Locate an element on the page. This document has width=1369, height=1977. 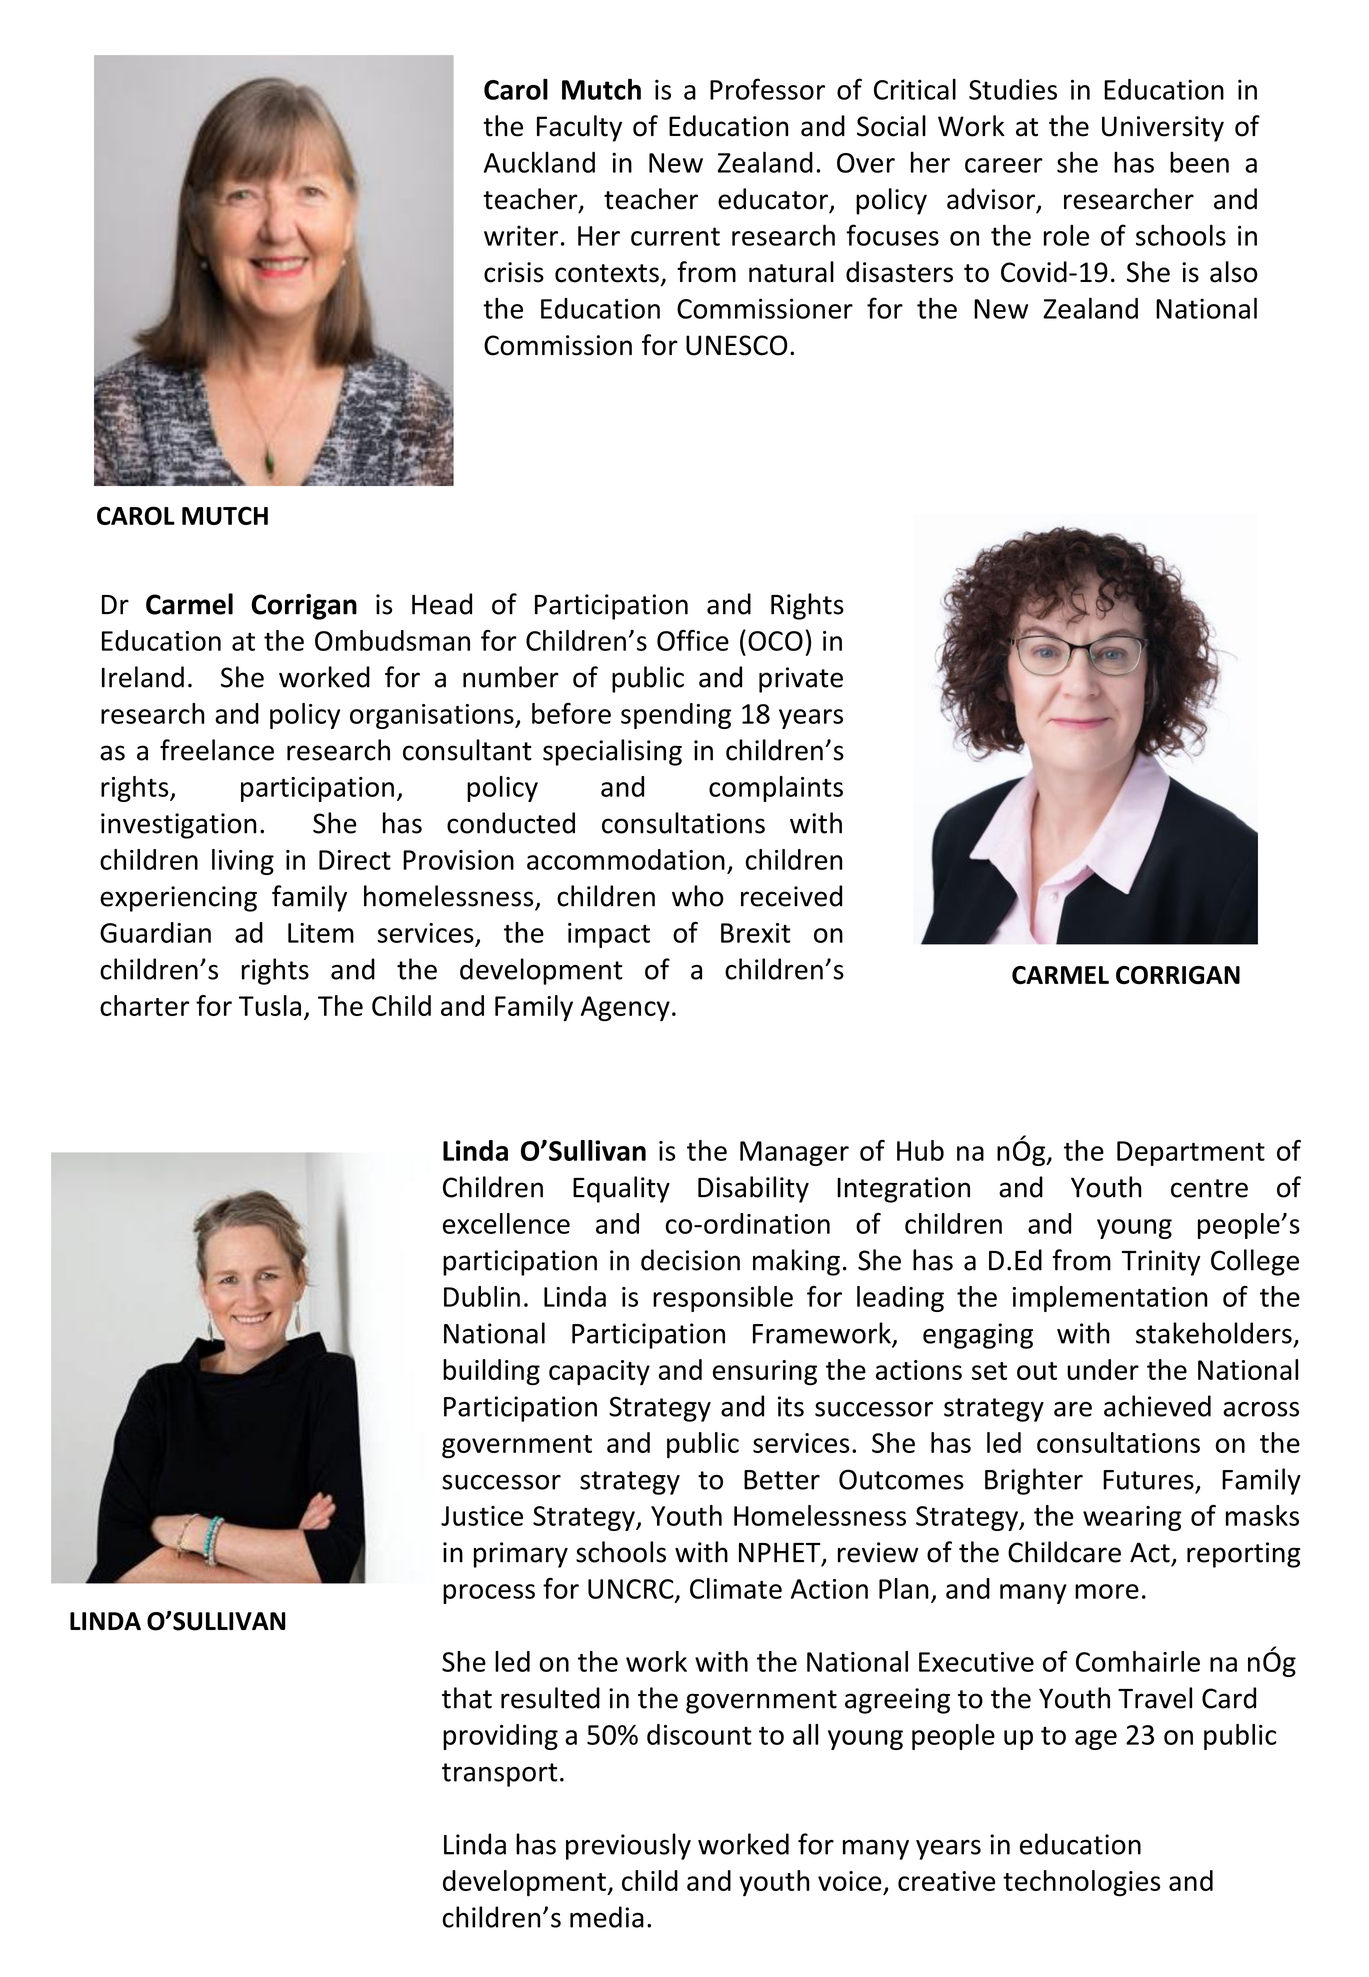
Dublin is located at coordinates (482, 1296).
